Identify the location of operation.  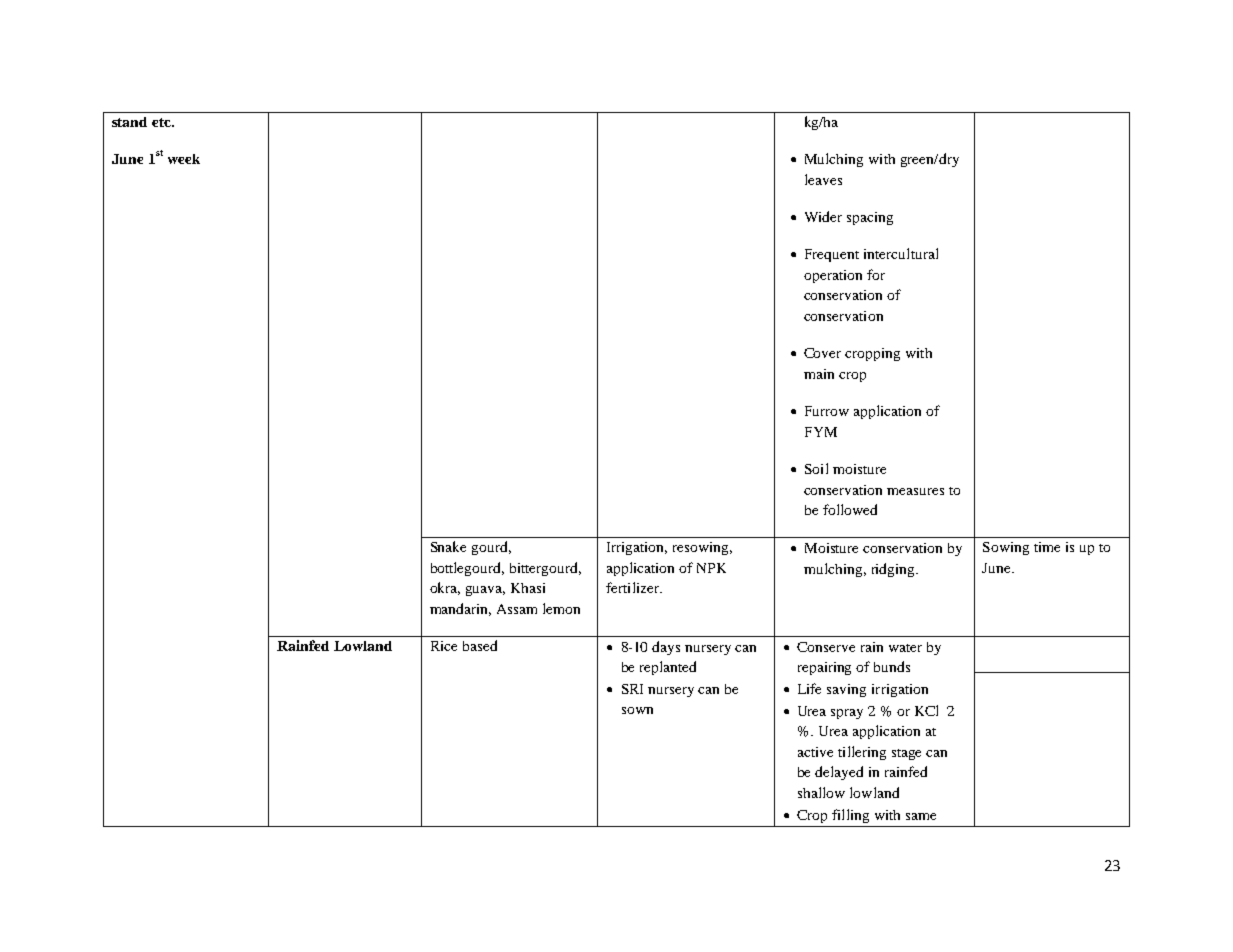
(833, 276).
